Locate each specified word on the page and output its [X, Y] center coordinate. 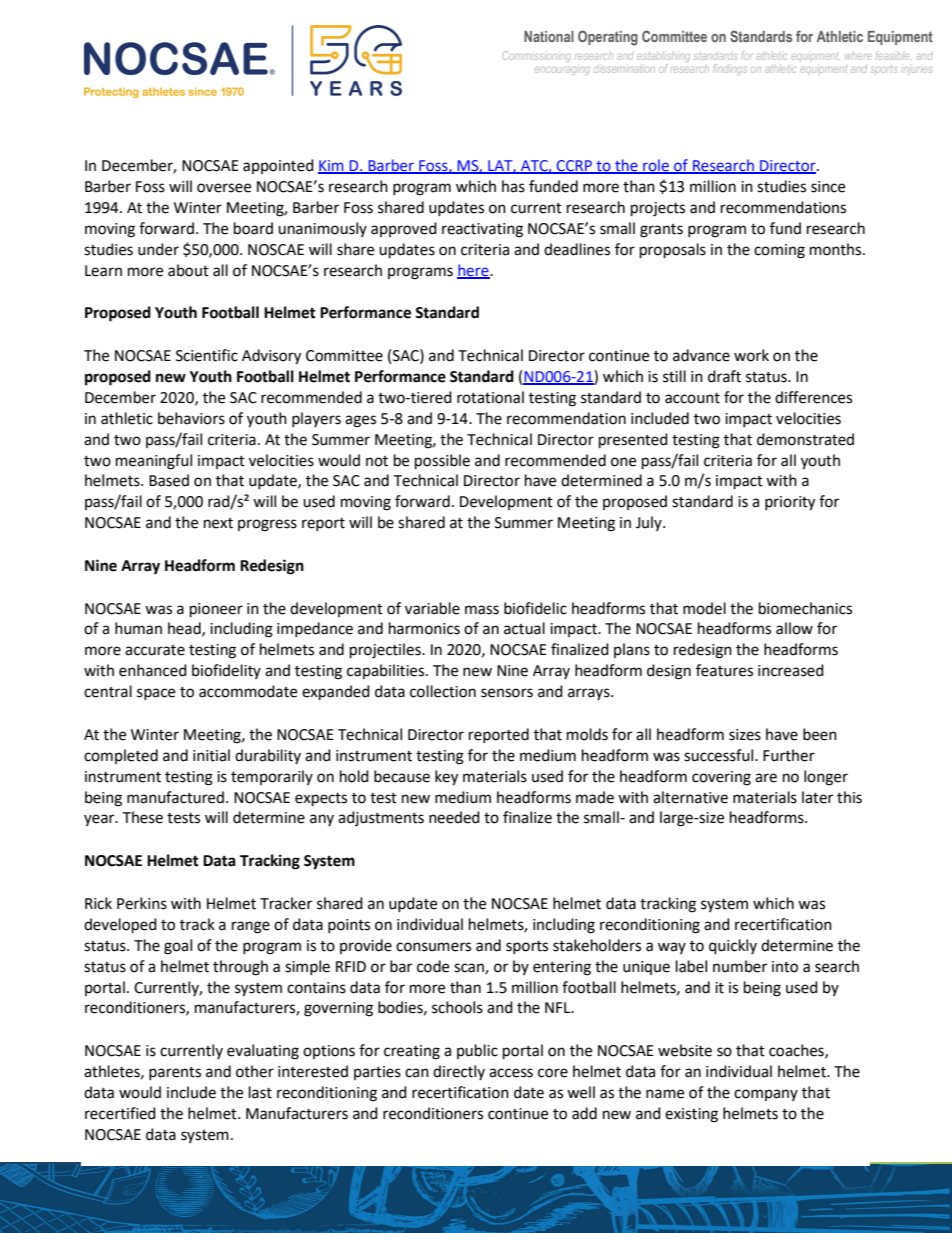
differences [813, 397]
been [820, 734]
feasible [892, 55]
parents [175, 1073]
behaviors [191, 418]
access [511, 1073]
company [766, 1095]
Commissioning [537, 56]
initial [211, 755]
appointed [278, 166]
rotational [490, 397]
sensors [507, 693]
